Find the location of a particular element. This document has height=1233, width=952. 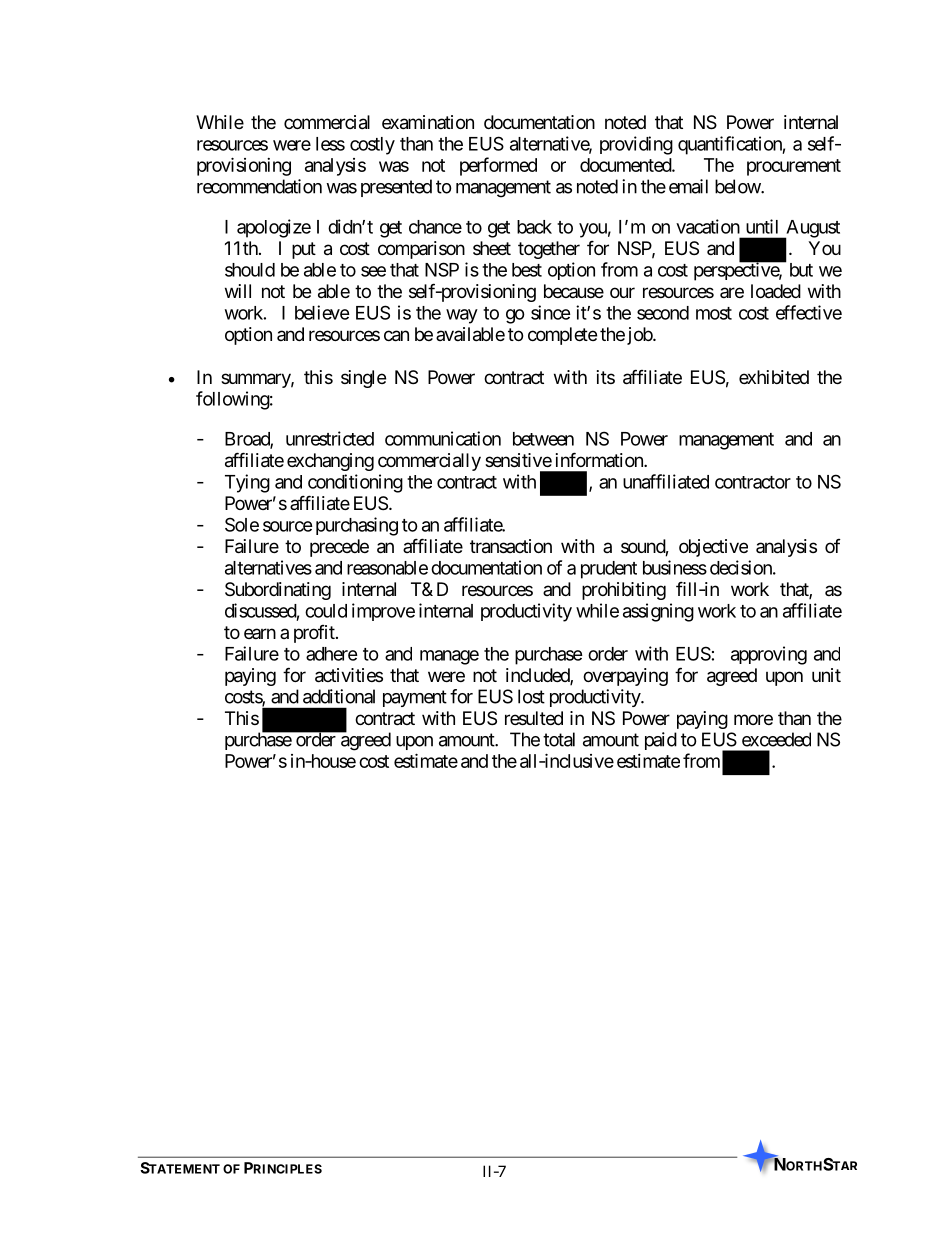

additional is located at coordinates (339, 696).
